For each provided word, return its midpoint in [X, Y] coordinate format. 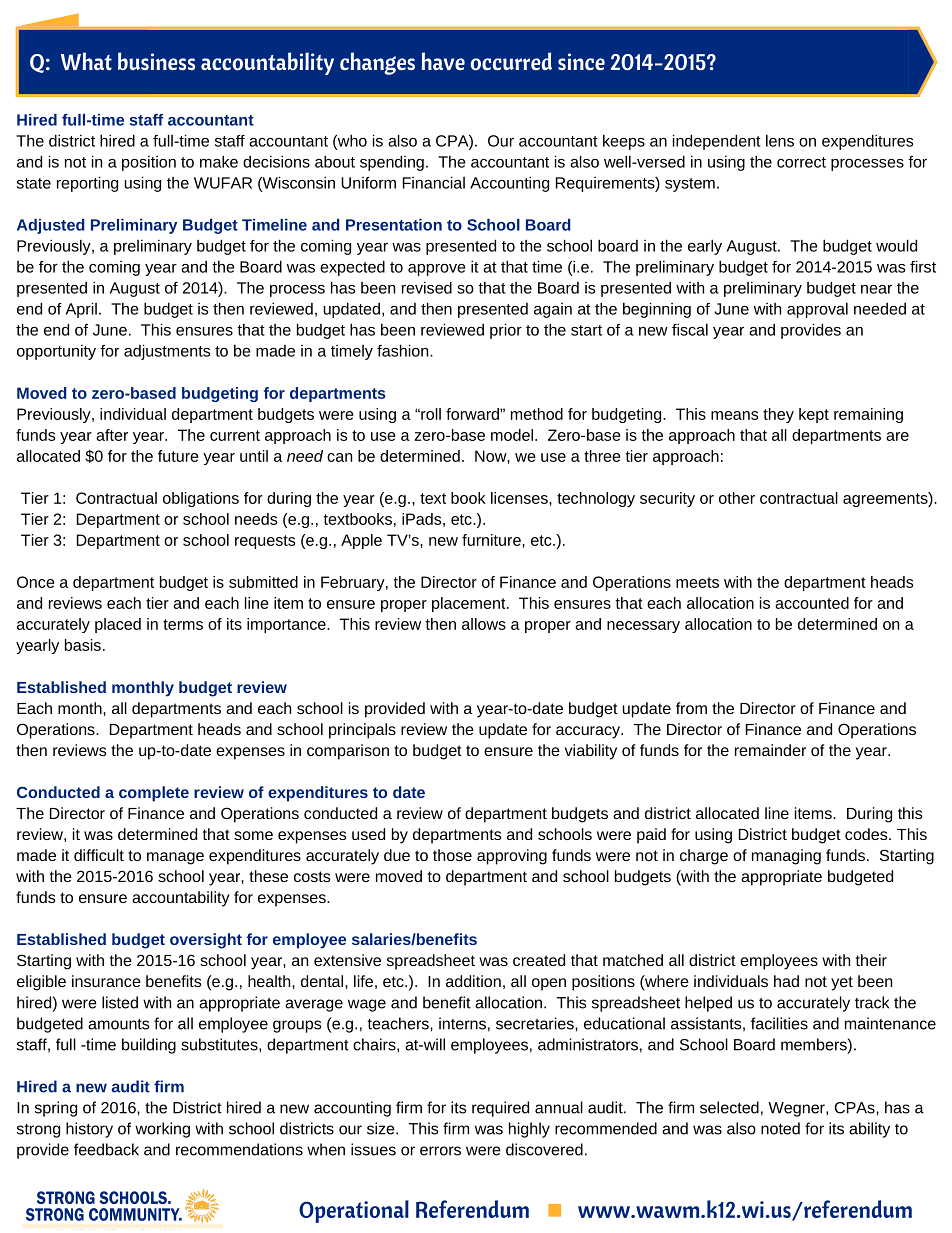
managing [786, 857]
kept [814, 415]
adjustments [167, 352]
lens [780, 141]
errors [440, 1151]
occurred [511, 61]
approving [512, 857]
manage [175, 858]
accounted [812, 603]
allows [484, 624]
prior [506, 331]
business [156, 61]
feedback [106, 1149]
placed [118, 625]
